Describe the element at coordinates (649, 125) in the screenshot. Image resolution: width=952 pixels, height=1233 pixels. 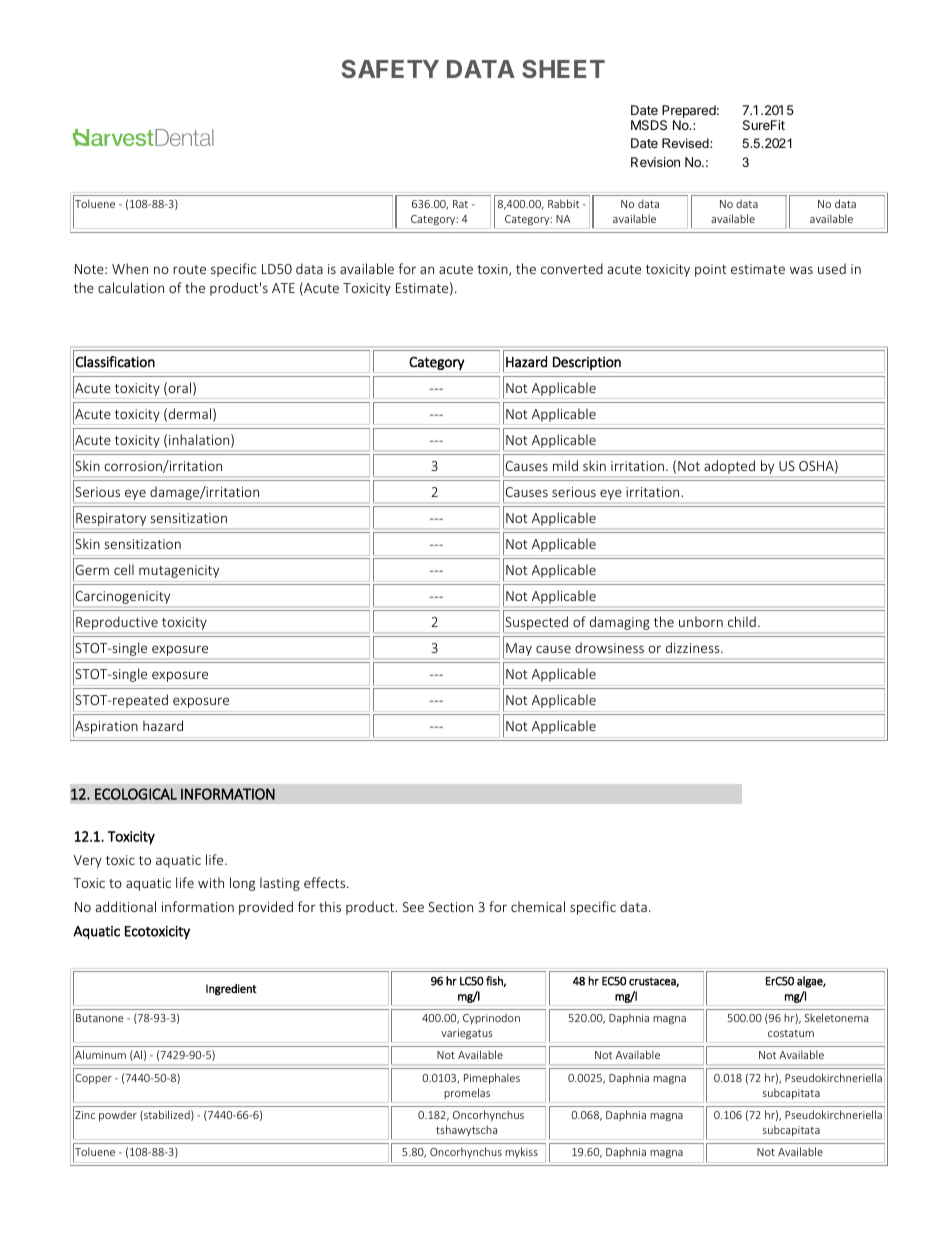
I see `MSDS` at that location.
